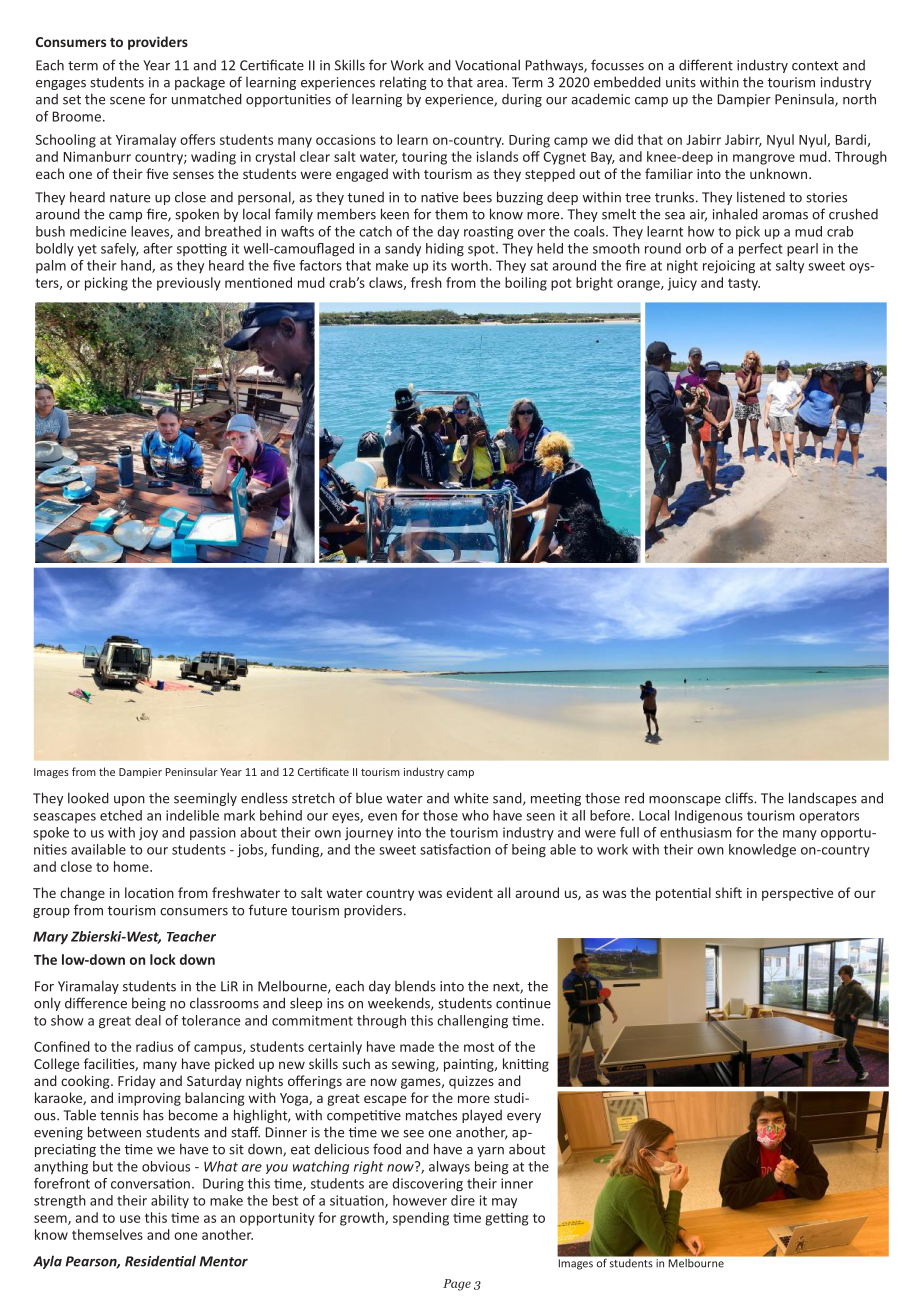 The width and height of the screenshot is (924, 1308). Describe the element at coordinates (129, 801) in the screenshot. I see `upon` at that location.
